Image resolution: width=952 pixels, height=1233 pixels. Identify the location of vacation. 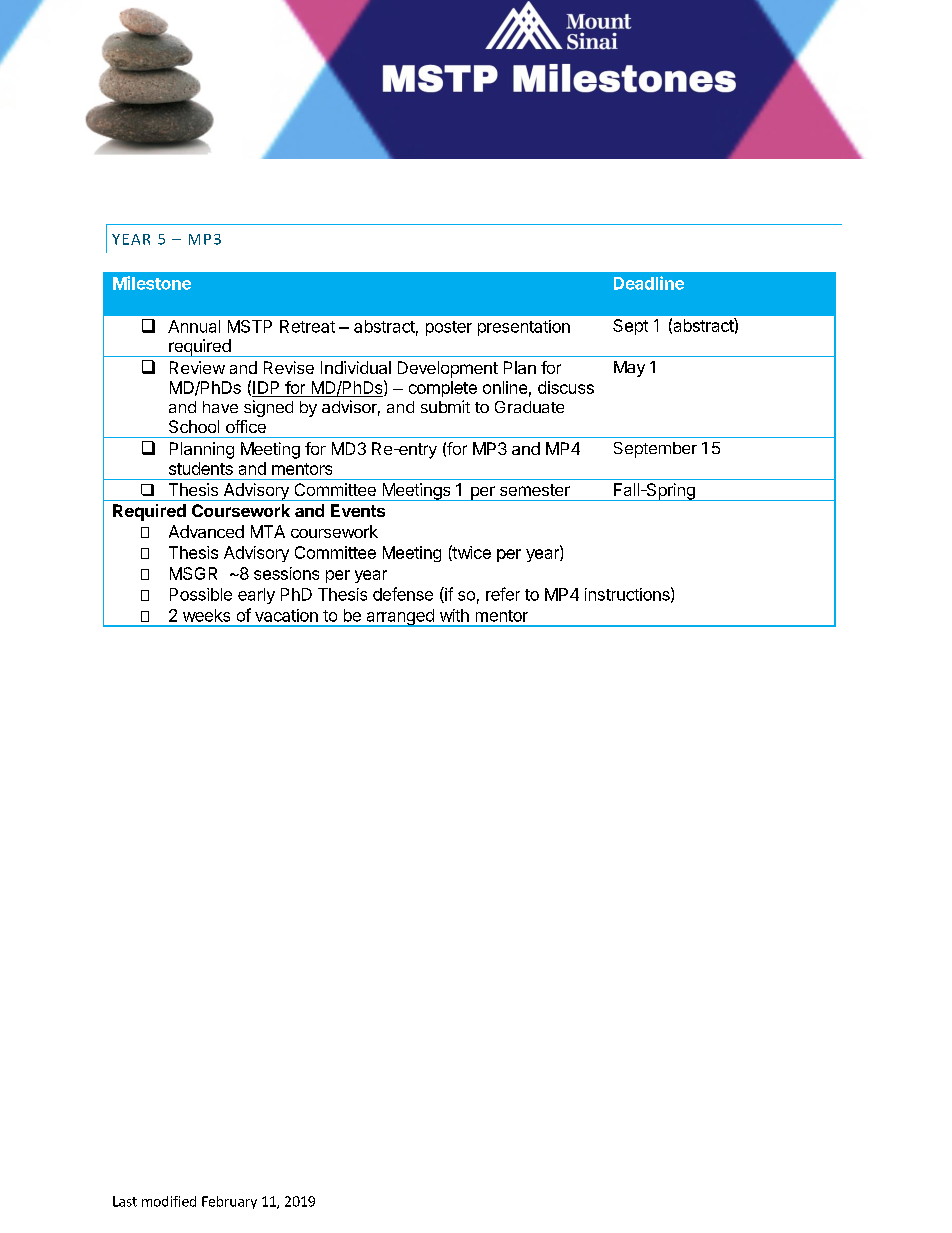
(286, 615).
